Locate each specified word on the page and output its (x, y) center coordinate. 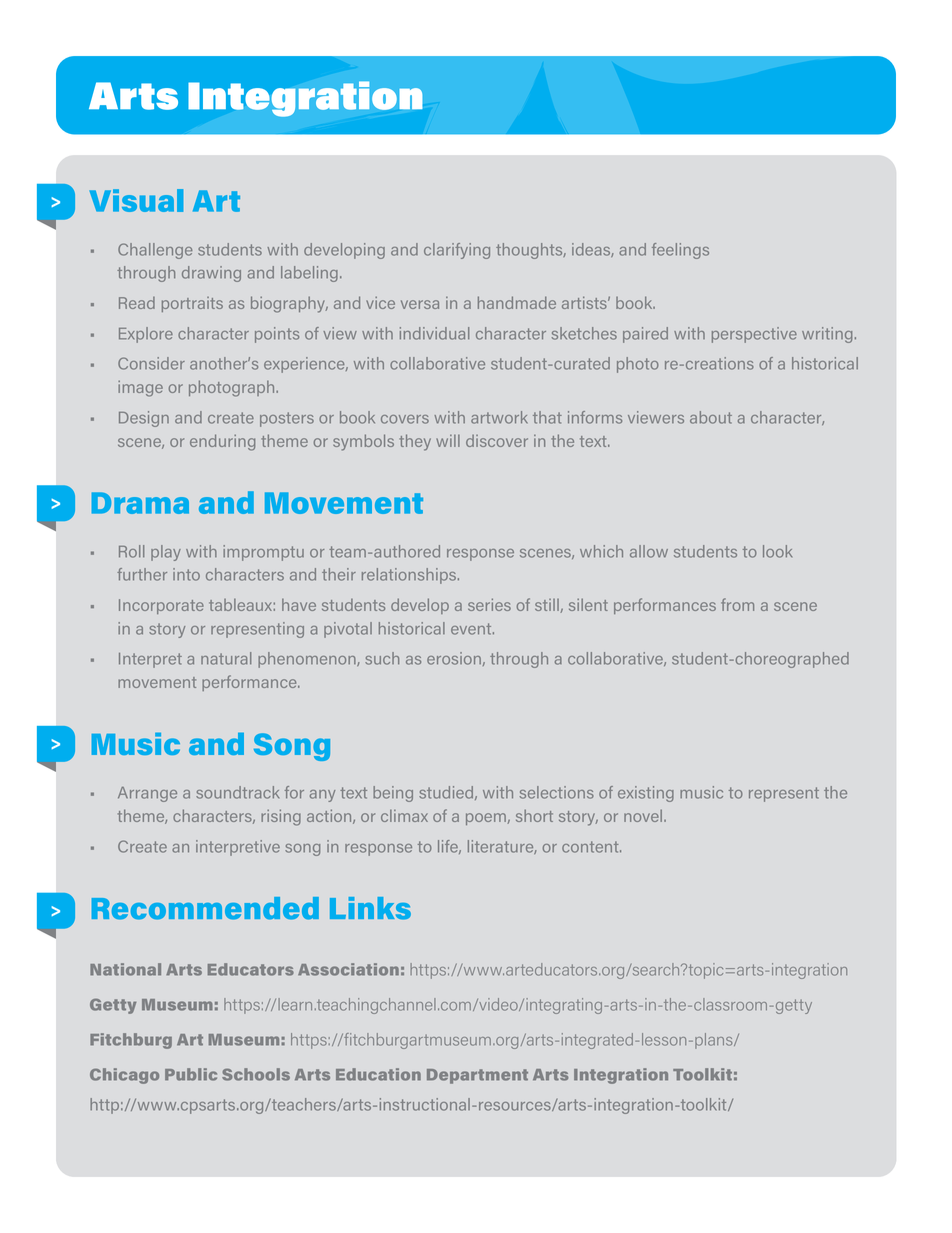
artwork (499, 417)
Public (191, 1074)
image (140, 388)
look (777, 551)
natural (226, 658)
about (711, 417)
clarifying (457, 251)
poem (487, 819)
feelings (680, 251)
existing (646, 794)
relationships (410, 576)
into (186, 574)
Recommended (205, 908)
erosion (454, 658)
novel (644, 815)
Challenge (155, 251)
